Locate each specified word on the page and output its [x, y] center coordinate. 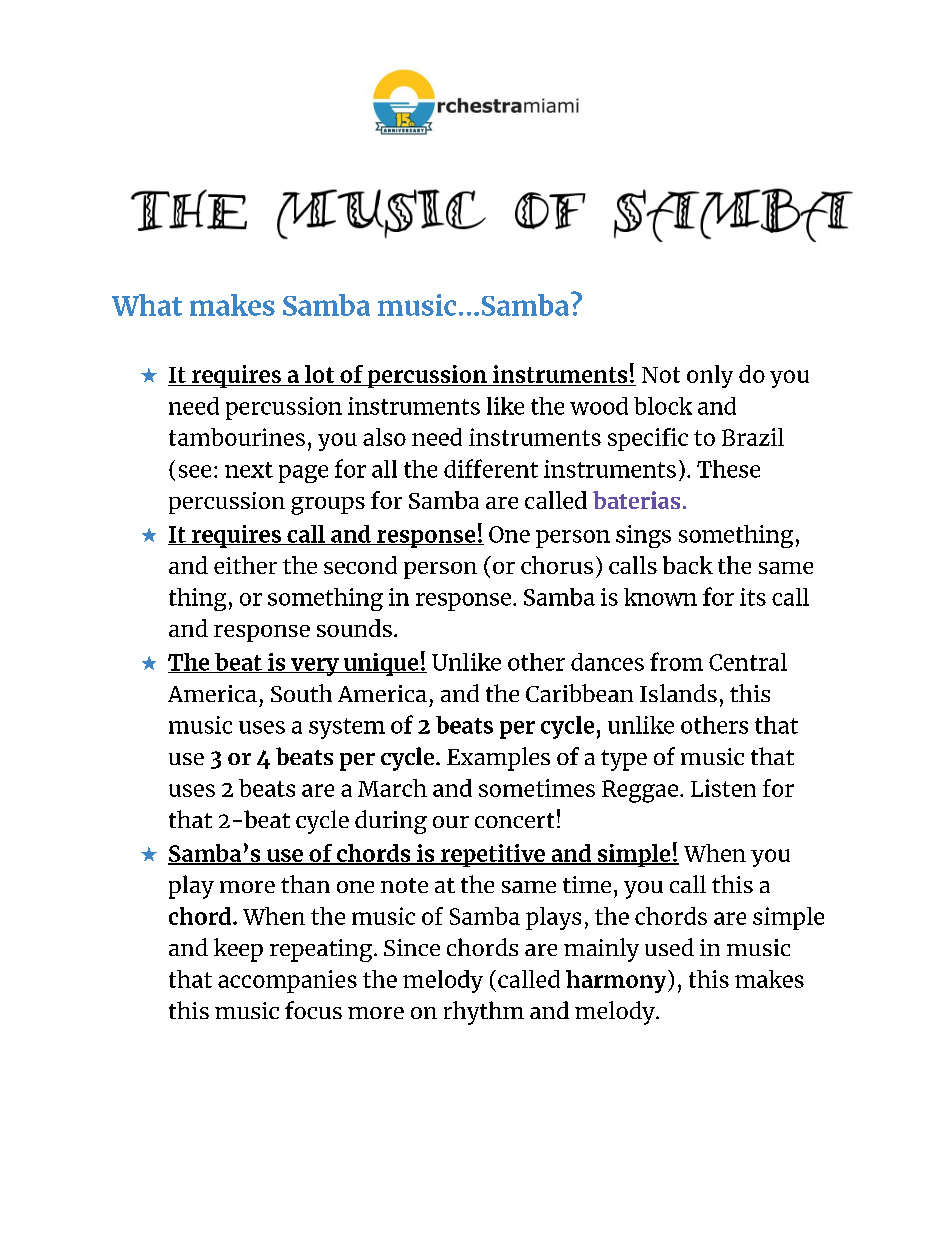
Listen [723, 788]
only [710, 376]
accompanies [287, 981]
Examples [498, 759]
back [688, 565]
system [347, 728]
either [245, 565]
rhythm [484, 1013]
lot [320, 375]
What [147, 305]
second [360, 565]
